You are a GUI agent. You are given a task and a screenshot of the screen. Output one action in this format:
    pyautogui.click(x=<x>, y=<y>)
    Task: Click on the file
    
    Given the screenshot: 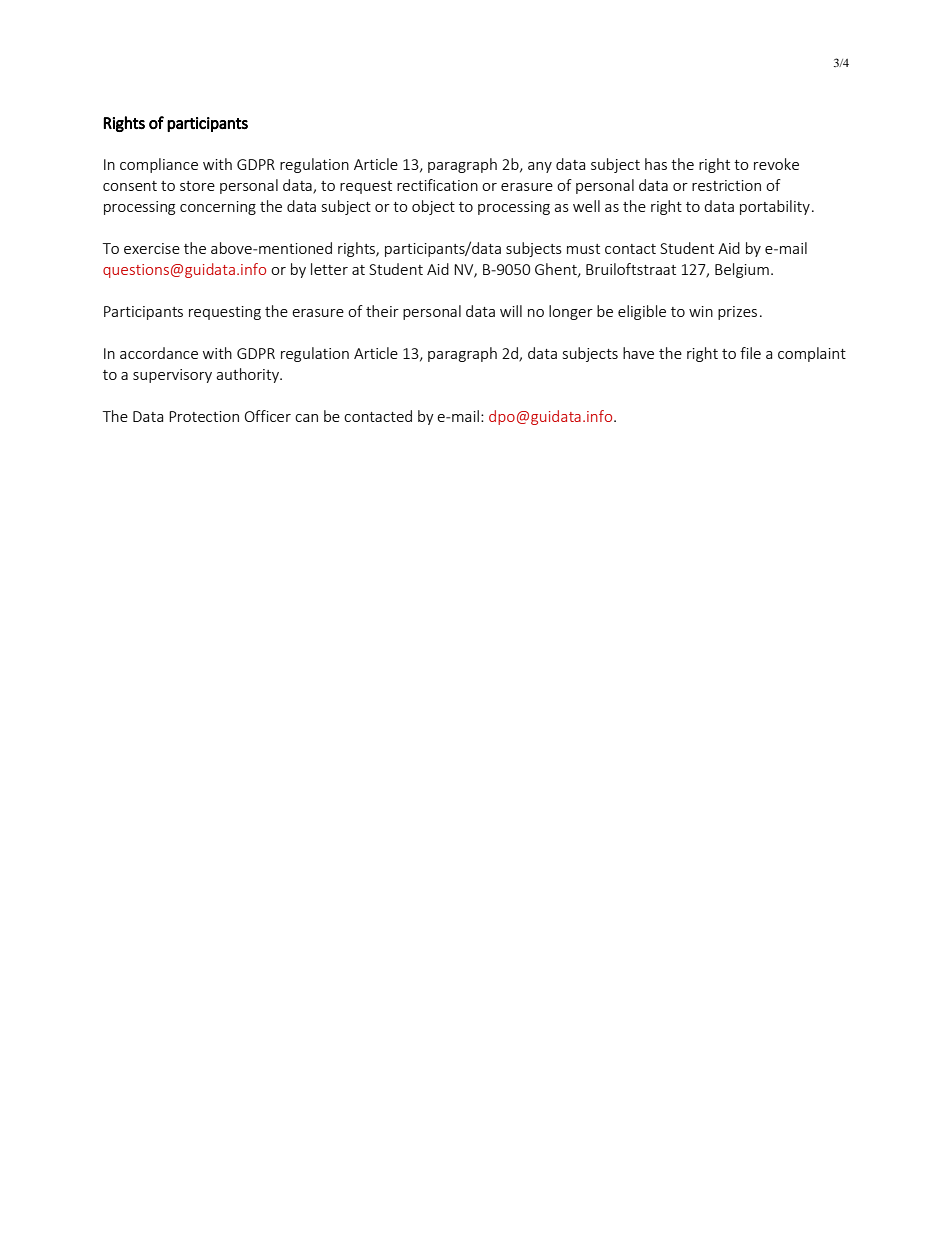 What is the action you would take?
    pyautogui.click(x=750, y=353)
